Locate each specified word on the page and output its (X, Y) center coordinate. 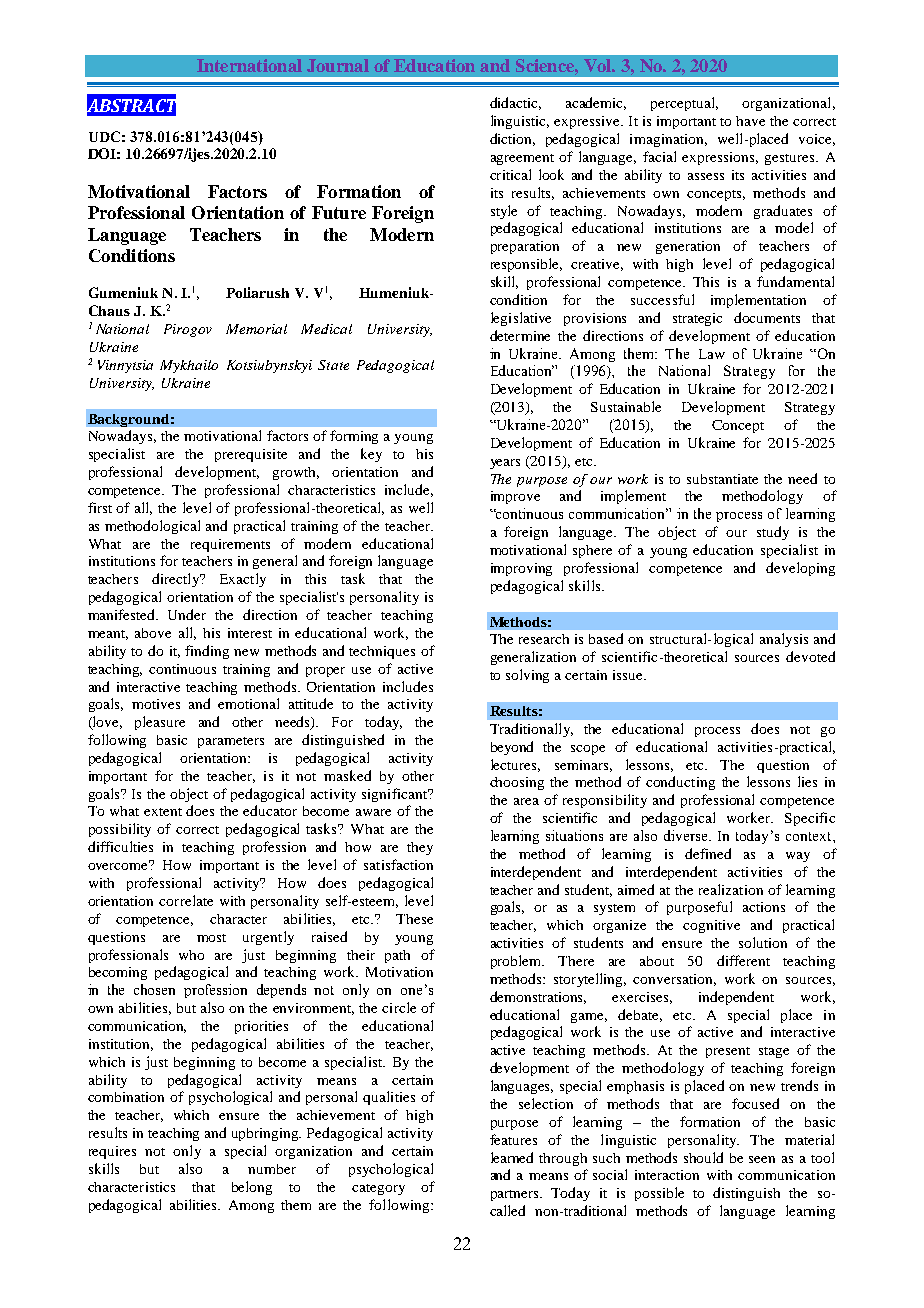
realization (731, 889)
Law (712, 354)
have (750, 121)
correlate (186, 900)
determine (520, 335)
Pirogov (188, 330)
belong (252, 1188)
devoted (810, 656)
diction (512, 139)
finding (207, 652)
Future (339, 212)
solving (527, 676)
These (414, 919)
